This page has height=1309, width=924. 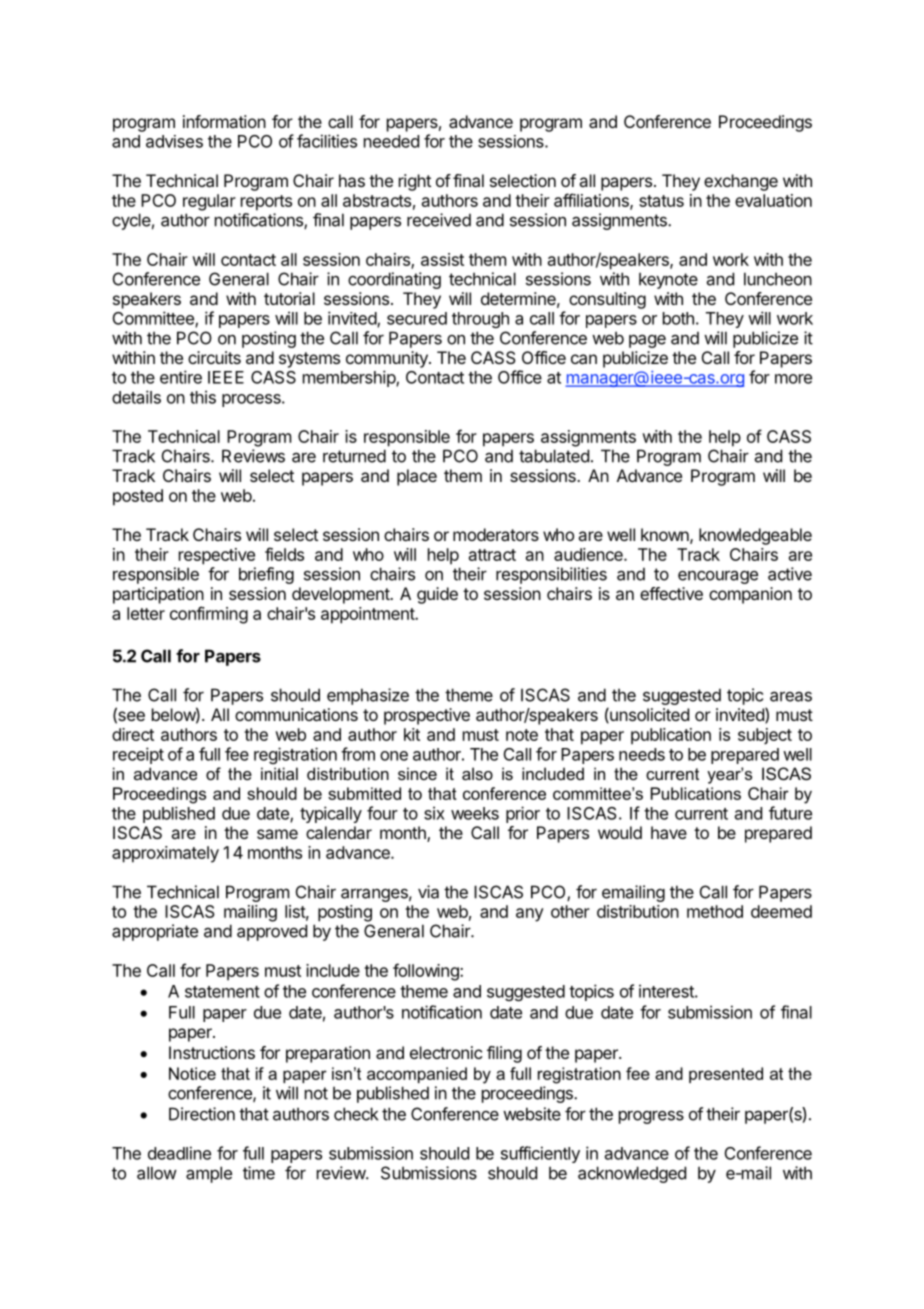 What do you see at coordinates (179, 1153) in the page?
I see `deadline` at bounding box center [179, 1153].
